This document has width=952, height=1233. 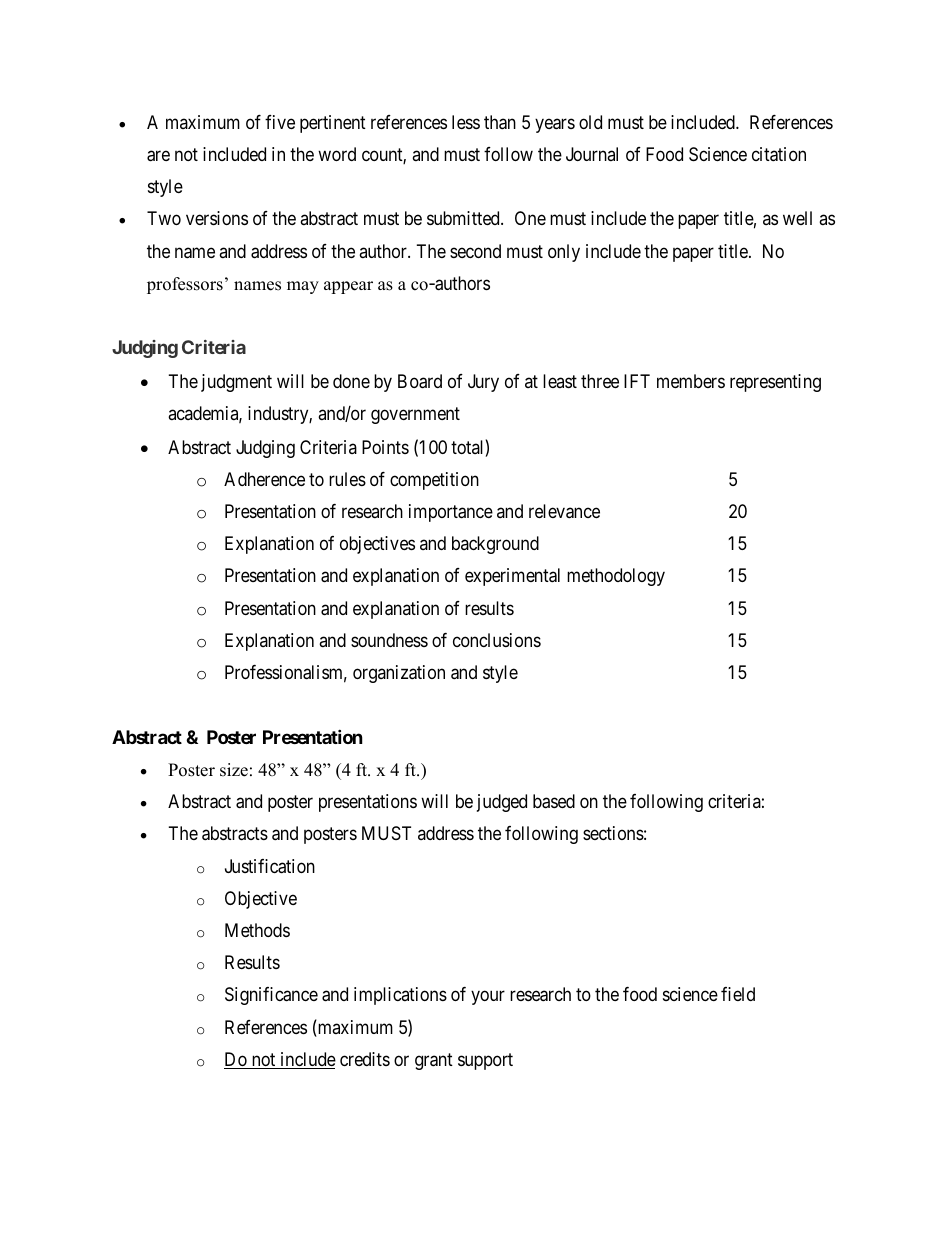 I want to click on judgment, so click(x=236, y=383).
